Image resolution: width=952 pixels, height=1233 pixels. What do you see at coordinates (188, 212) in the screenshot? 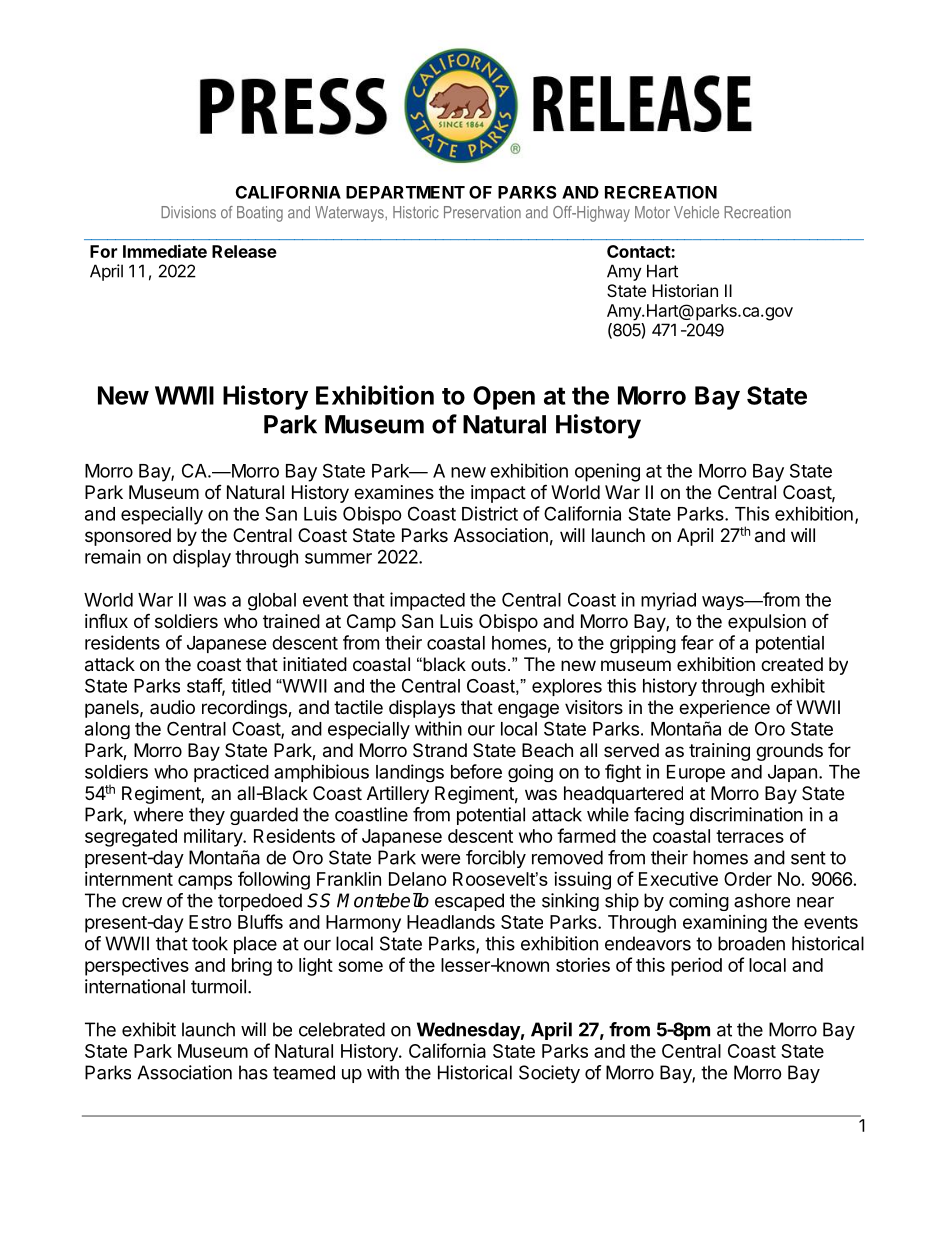
I see `Divisions` at bounding box center [188, 212].
